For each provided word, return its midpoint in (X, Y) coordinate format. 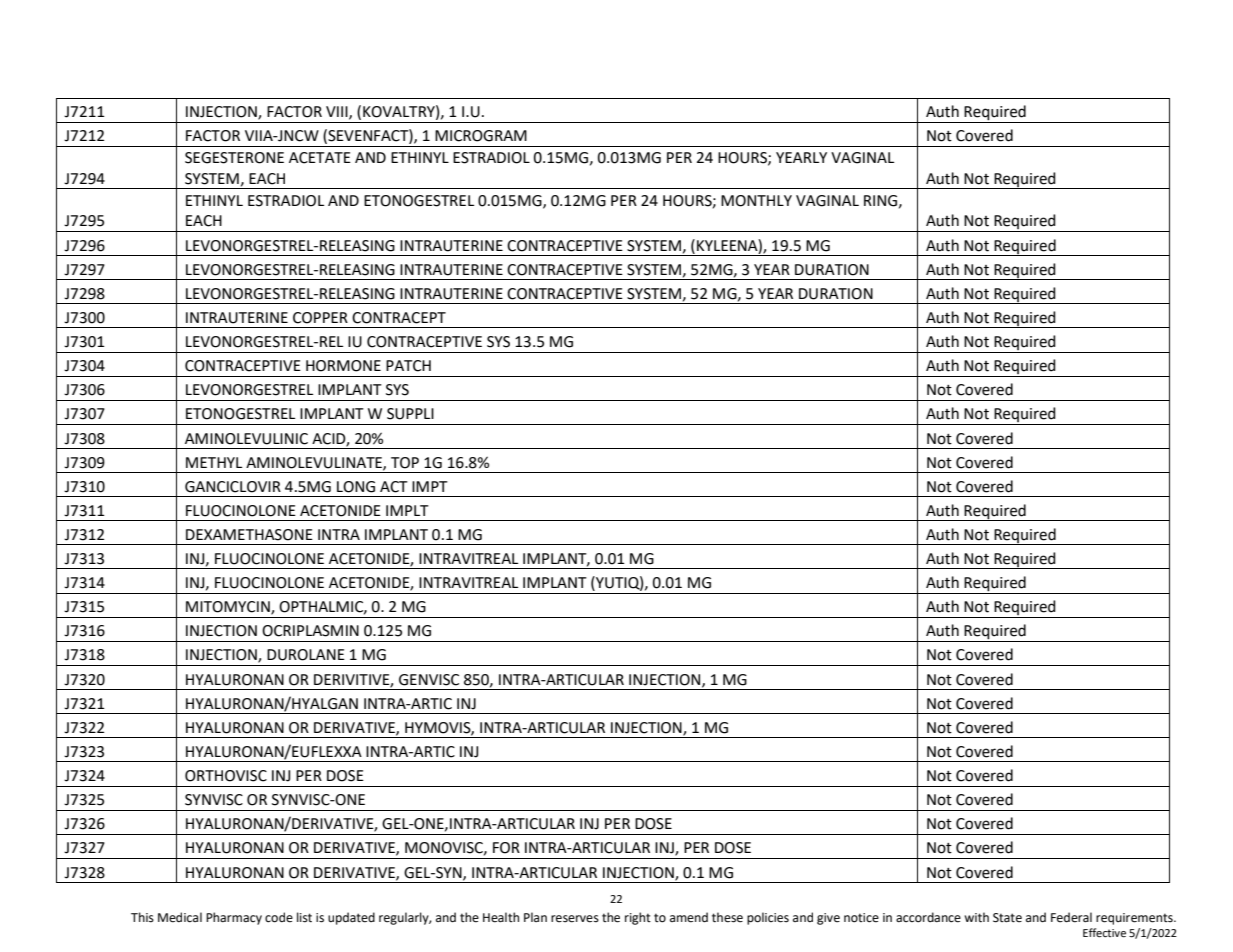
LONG (356, 487)
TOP (405, 463)
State (1007, 918)
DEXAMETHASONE (249, 535)
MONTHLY (756, 201)
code (279, 917)
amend (689, 917)
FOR (506, 848)
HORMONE (343, 366)
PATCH (408, 366)
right (638, 918)
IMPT (430, 486)
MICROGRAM (481, 136)
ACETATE (320, 158)
